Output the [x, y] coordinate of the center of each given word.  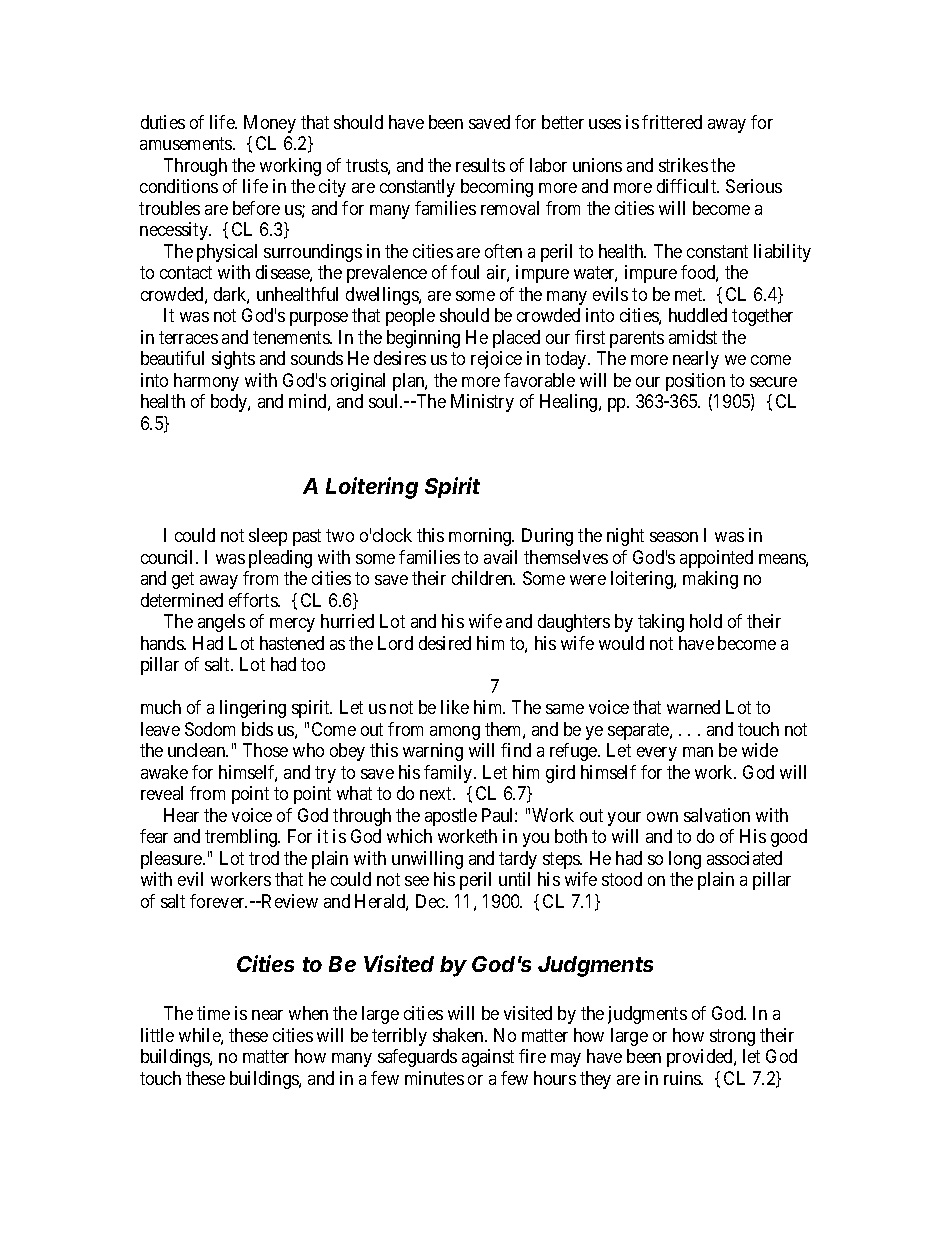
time [213, 1013]
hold [706, 621]
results [480, 165]
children [483, 578]
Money [270, 124]
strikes [683, 165]
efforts [254, 600]
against [488, 1058]
